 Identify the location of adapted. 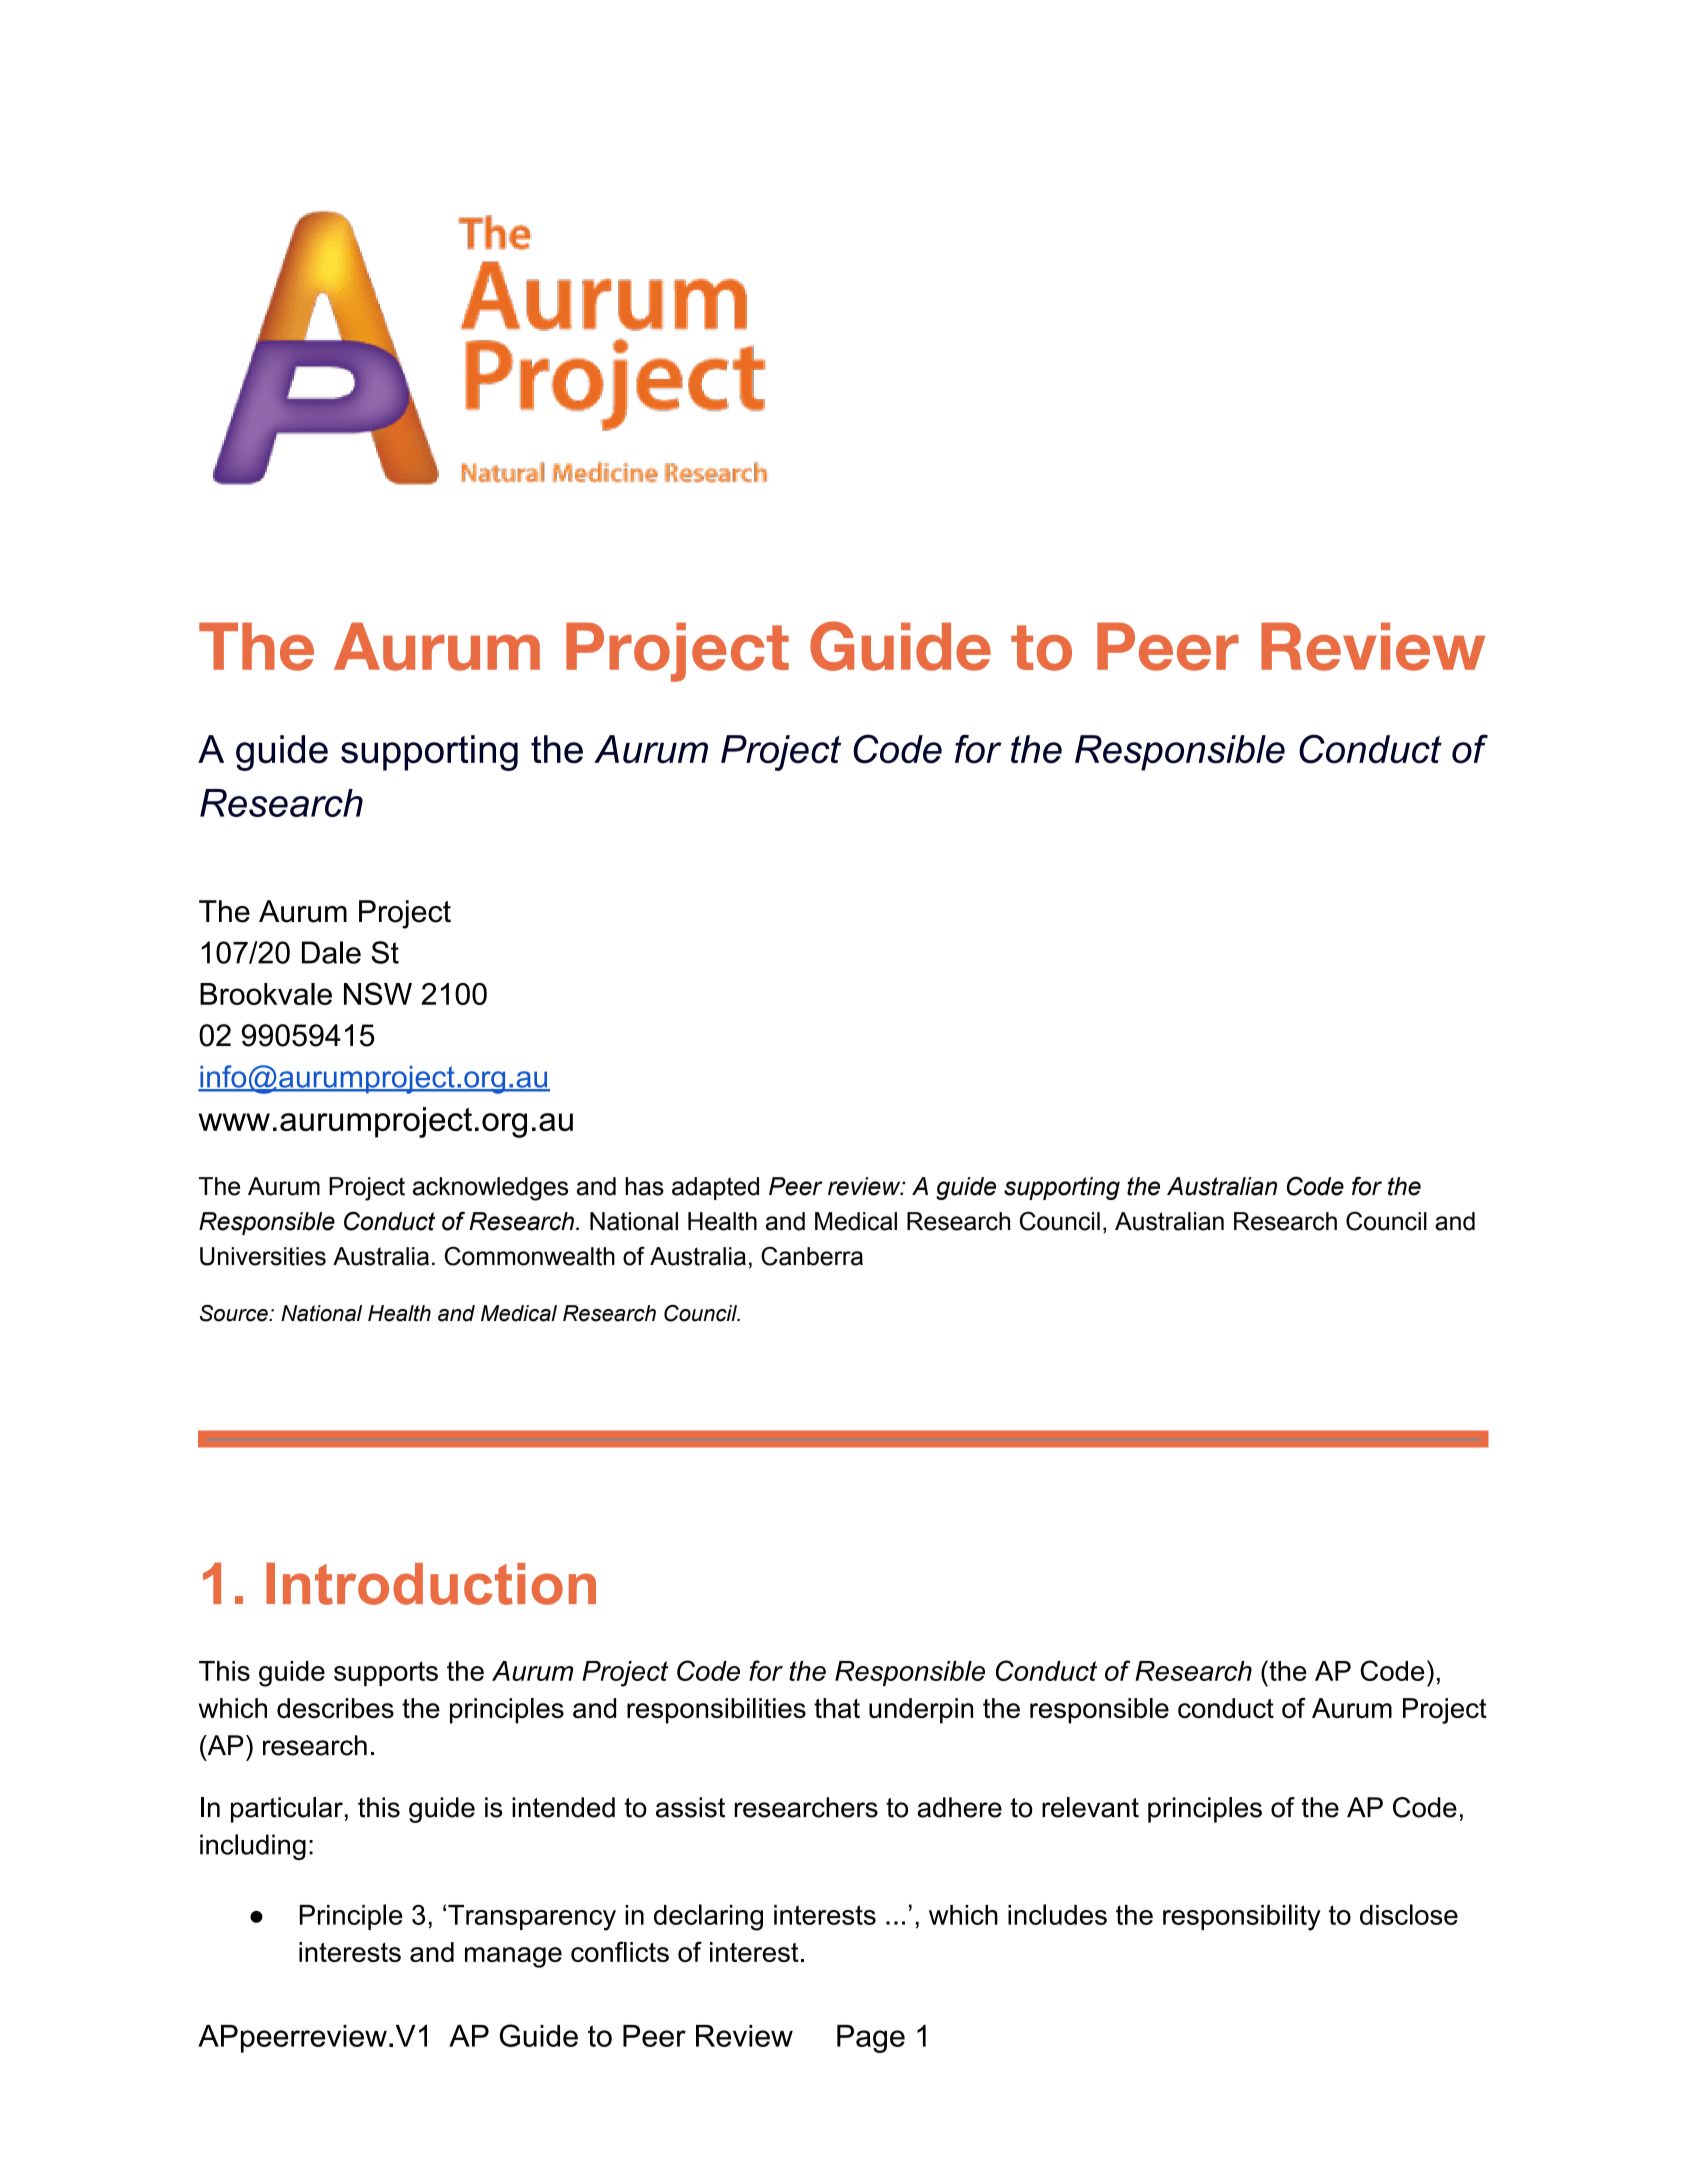
(715, 1188).
